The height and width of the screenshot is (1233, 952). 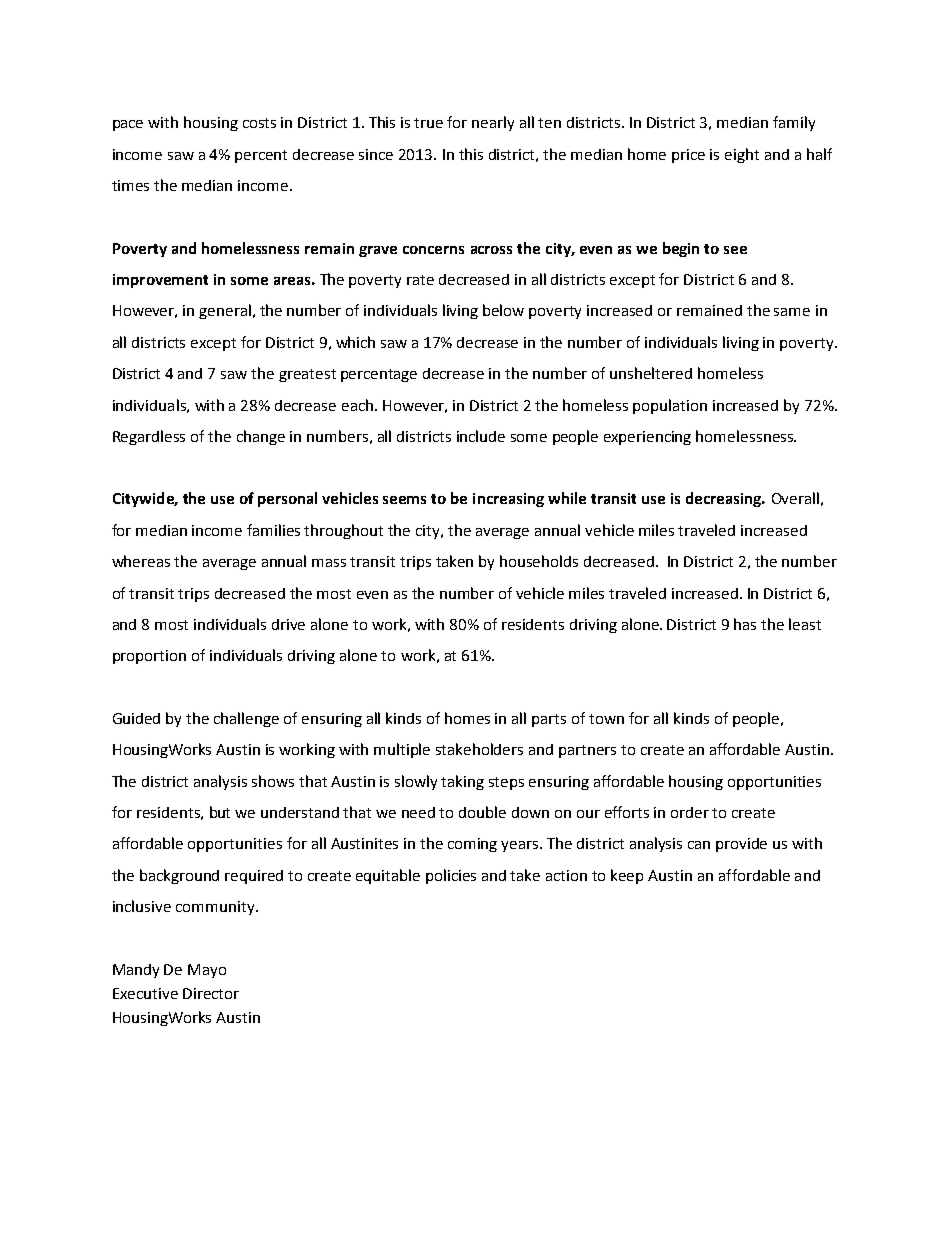 What do you see at coordinates (539, 561) in the screenshot?
I see `households` at bounding box center [539, 561].
